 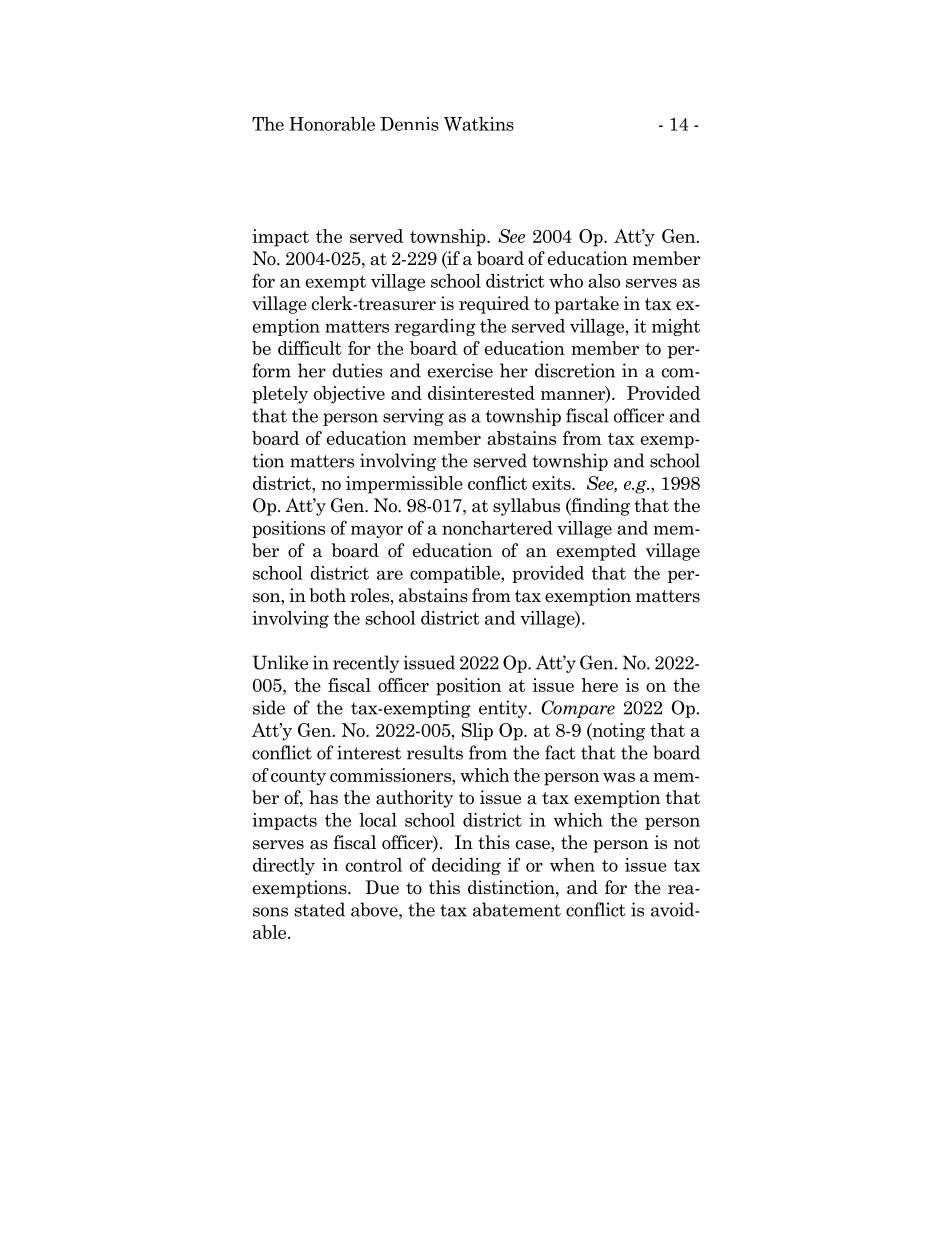 What do you see at coordinates (284, 866) in the document?
I see `directly` at bounding box center [284, 866].
